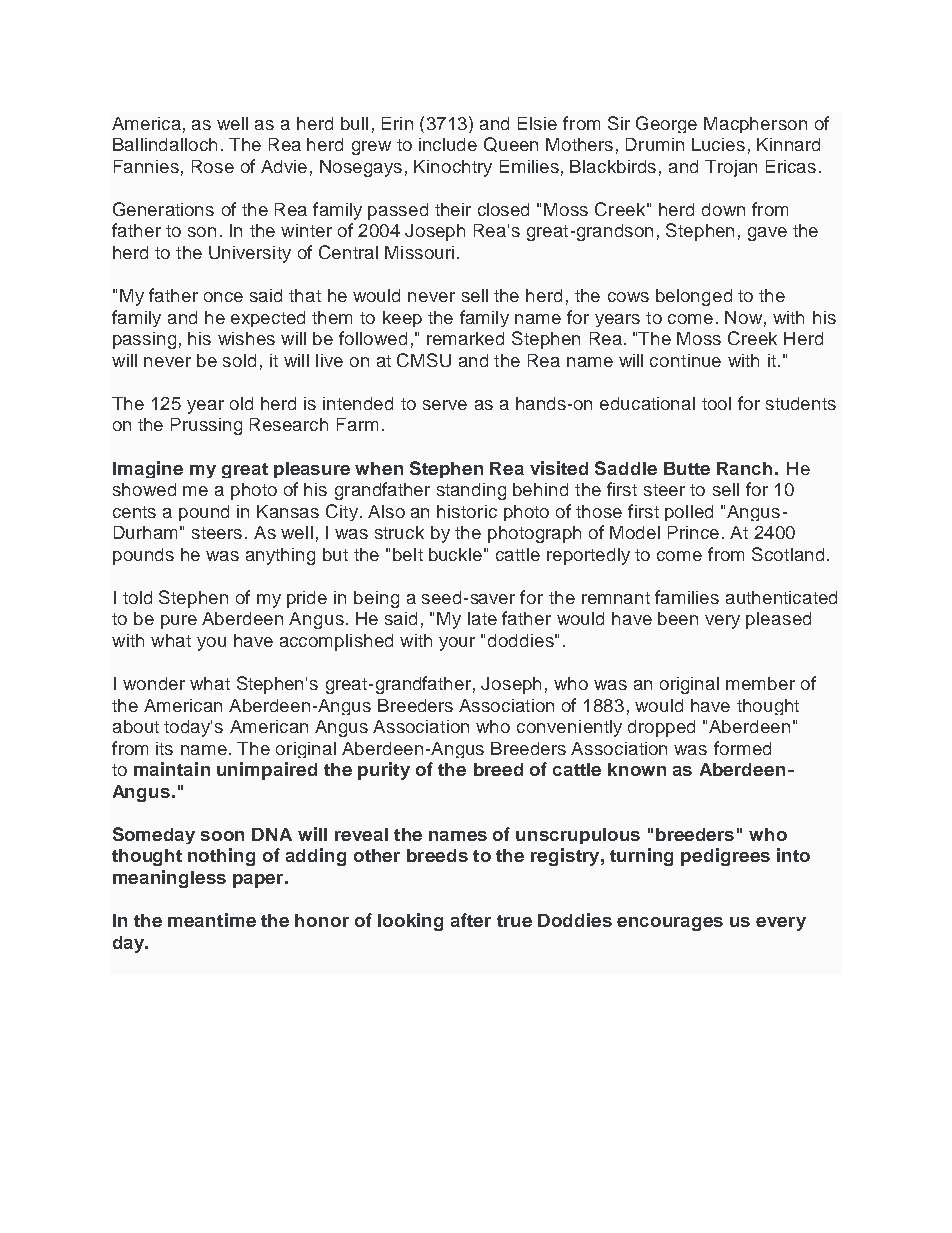 The width and height of the document is (952, 1233). I want to click on after, so click(471, 920).
